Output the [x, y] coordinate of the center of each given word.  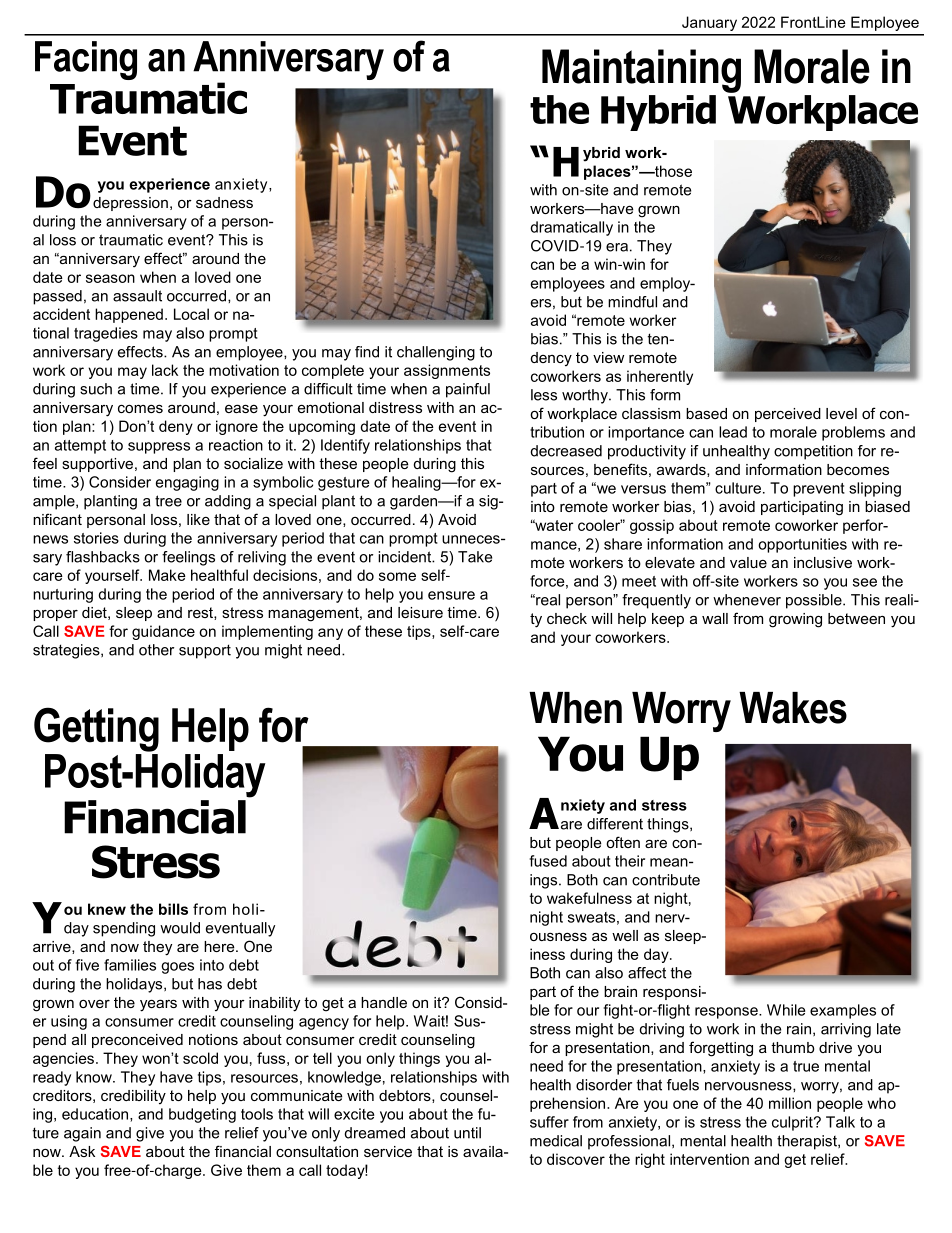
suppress [159, 448]
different [615, 824]
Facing [86, 60]
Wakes [793, 708]
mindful [632, 302]
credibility [133, 1097]
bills [173, 909]
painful [468, 390]
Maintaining [641, 71]
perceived [788, 415]
